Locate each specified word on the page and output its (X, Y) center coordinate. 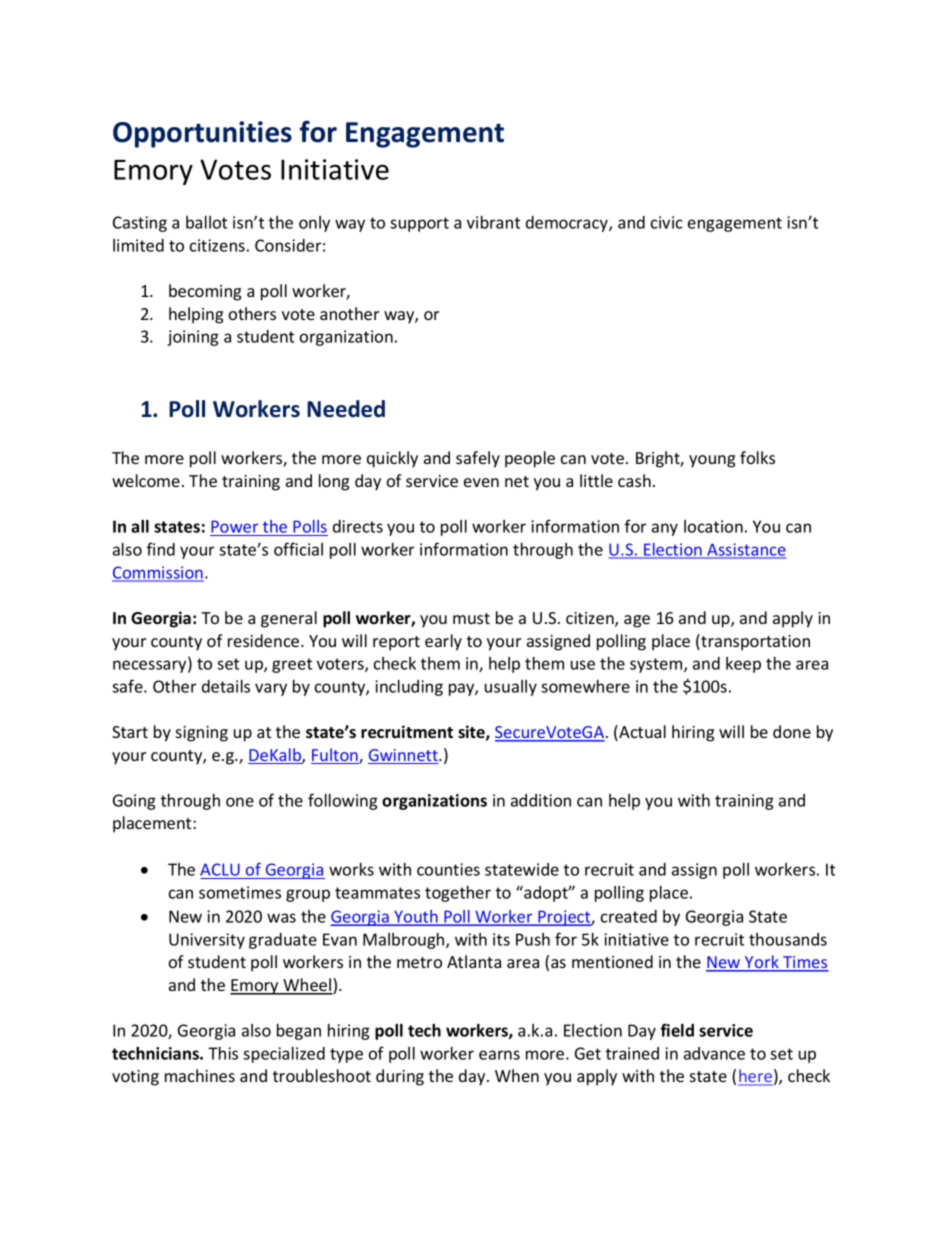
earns (499, 1055)
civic (666, 222)
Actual (641, 733)
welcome (146, 480)
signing (202, 734)
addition (541, 800)
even (481, 482)
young (712, 461)
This (223, 1053)
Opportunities (202, 134)
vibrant (493, 222)
